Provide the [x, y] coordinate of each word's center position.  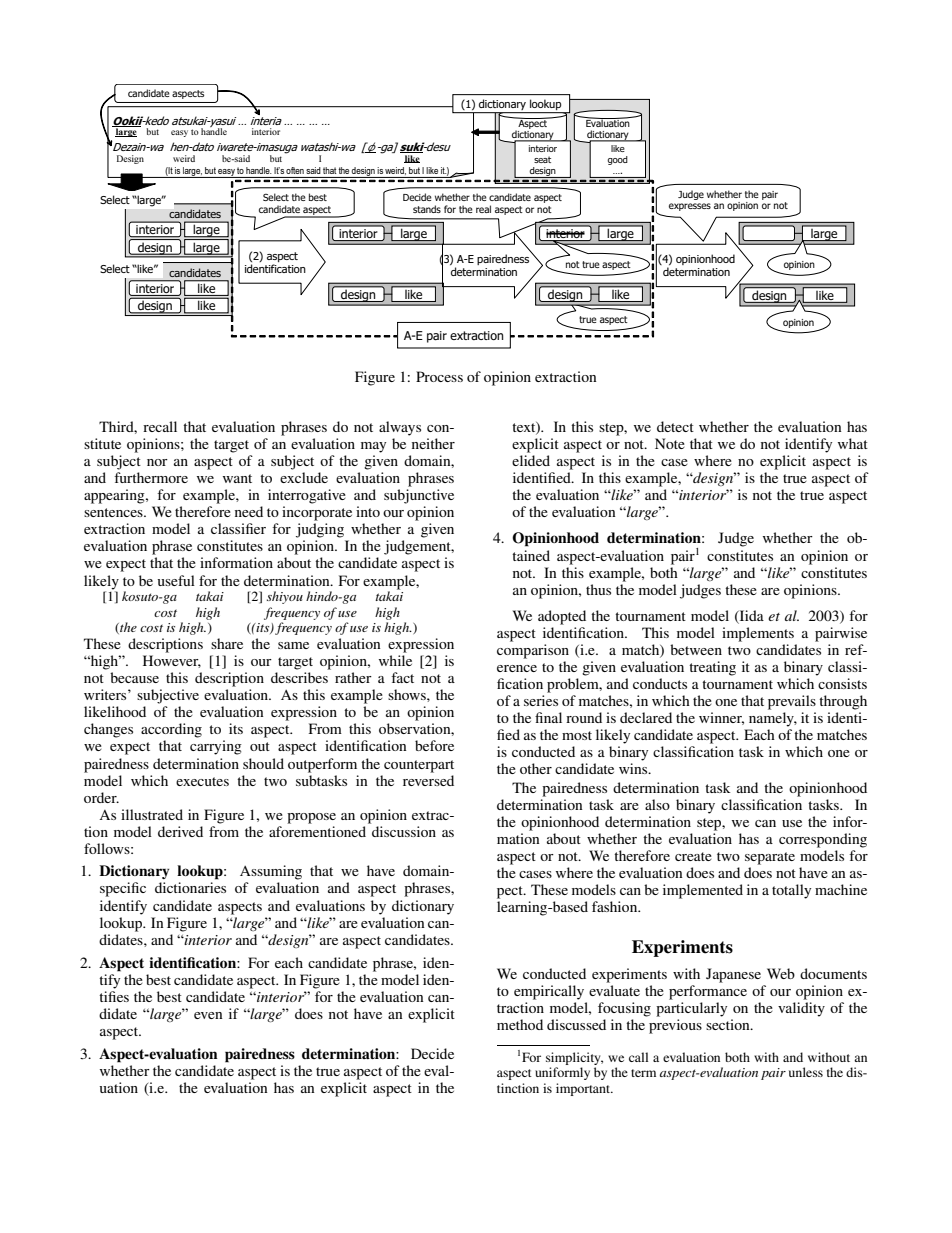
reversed [428, 780]
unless [806, 1072]
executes [202, 781]
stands [427, 209]
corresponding [823, 840]
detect [675, 426]
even [208, 1015]
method [520, 1024]
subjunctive [419, 496]
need [249, 511]
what [853, 443]
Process [439, 376]
